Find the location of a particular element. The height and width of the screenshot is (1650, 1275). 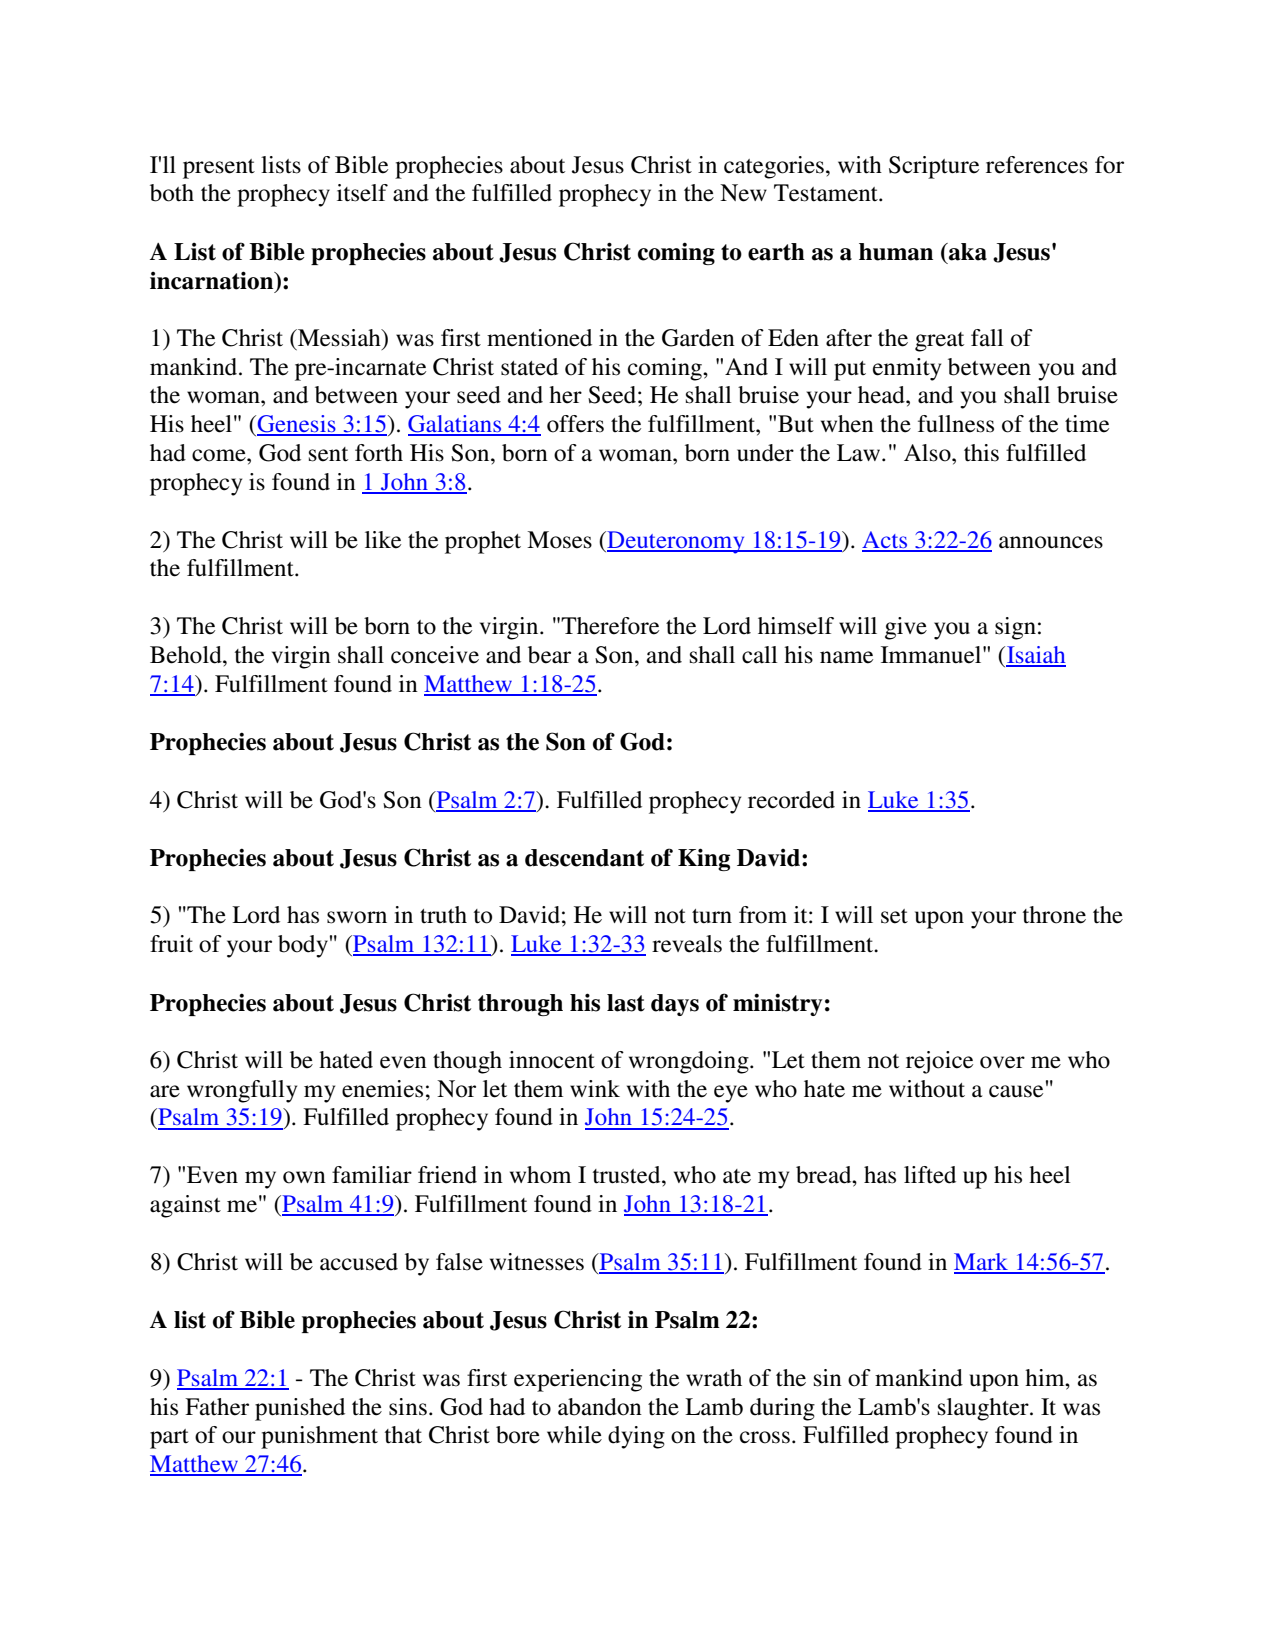

itself is located at coordinates (362, 193).
